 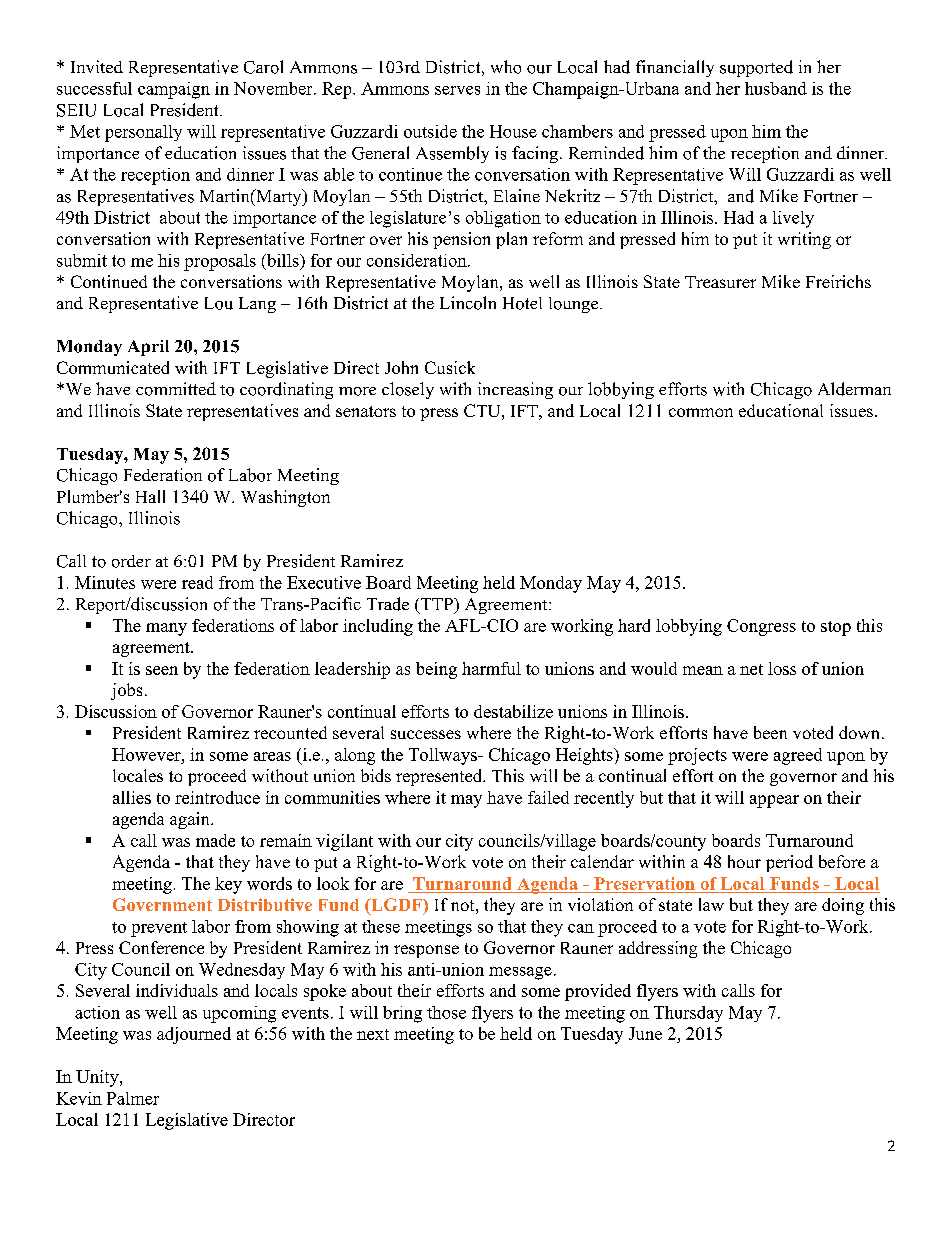 What do you see at coordinates (776, 88) in the screenshot?
I see `husband` at bounding box center [776, 88].
